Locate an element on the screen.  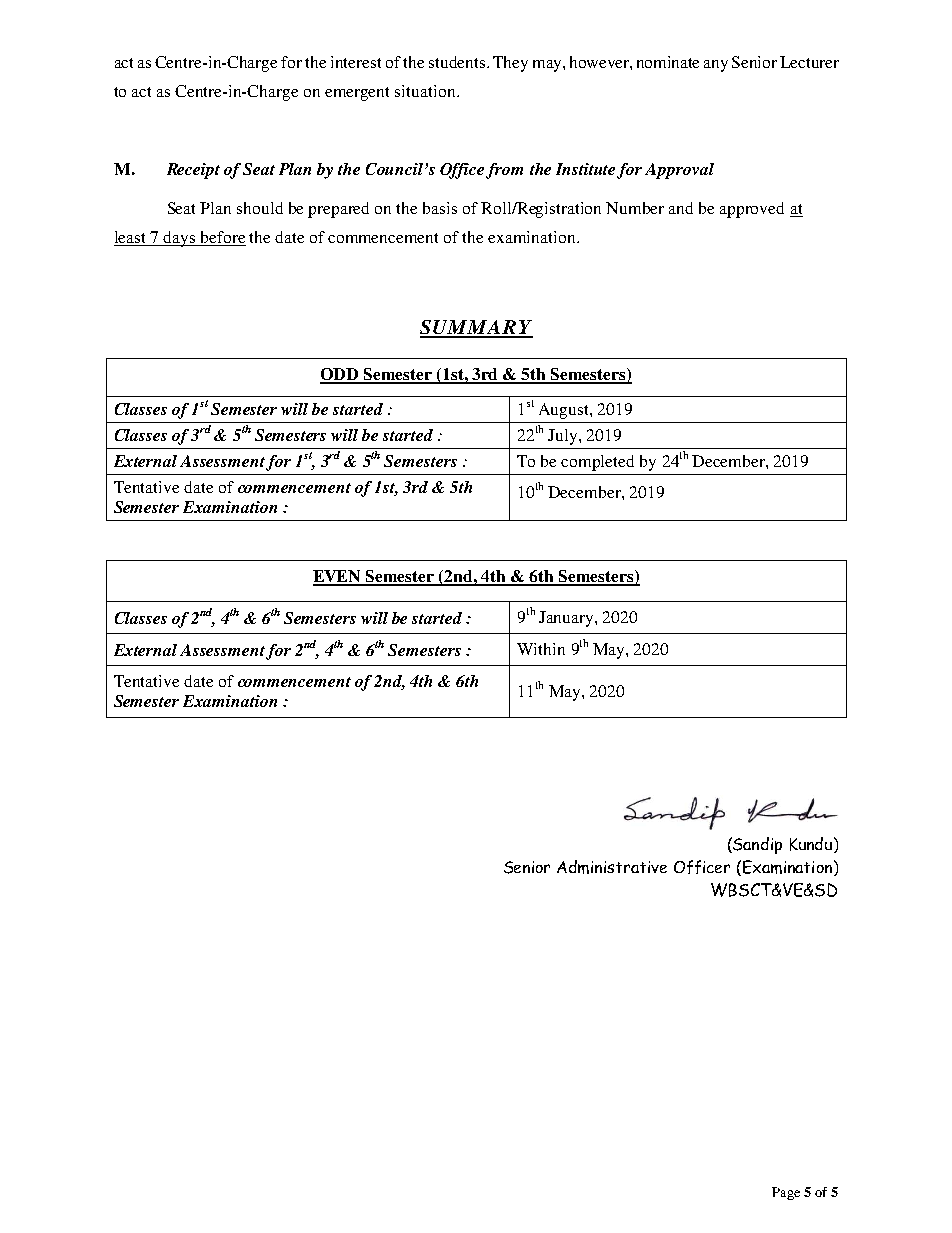
students is located at coordinates (458, 62).
